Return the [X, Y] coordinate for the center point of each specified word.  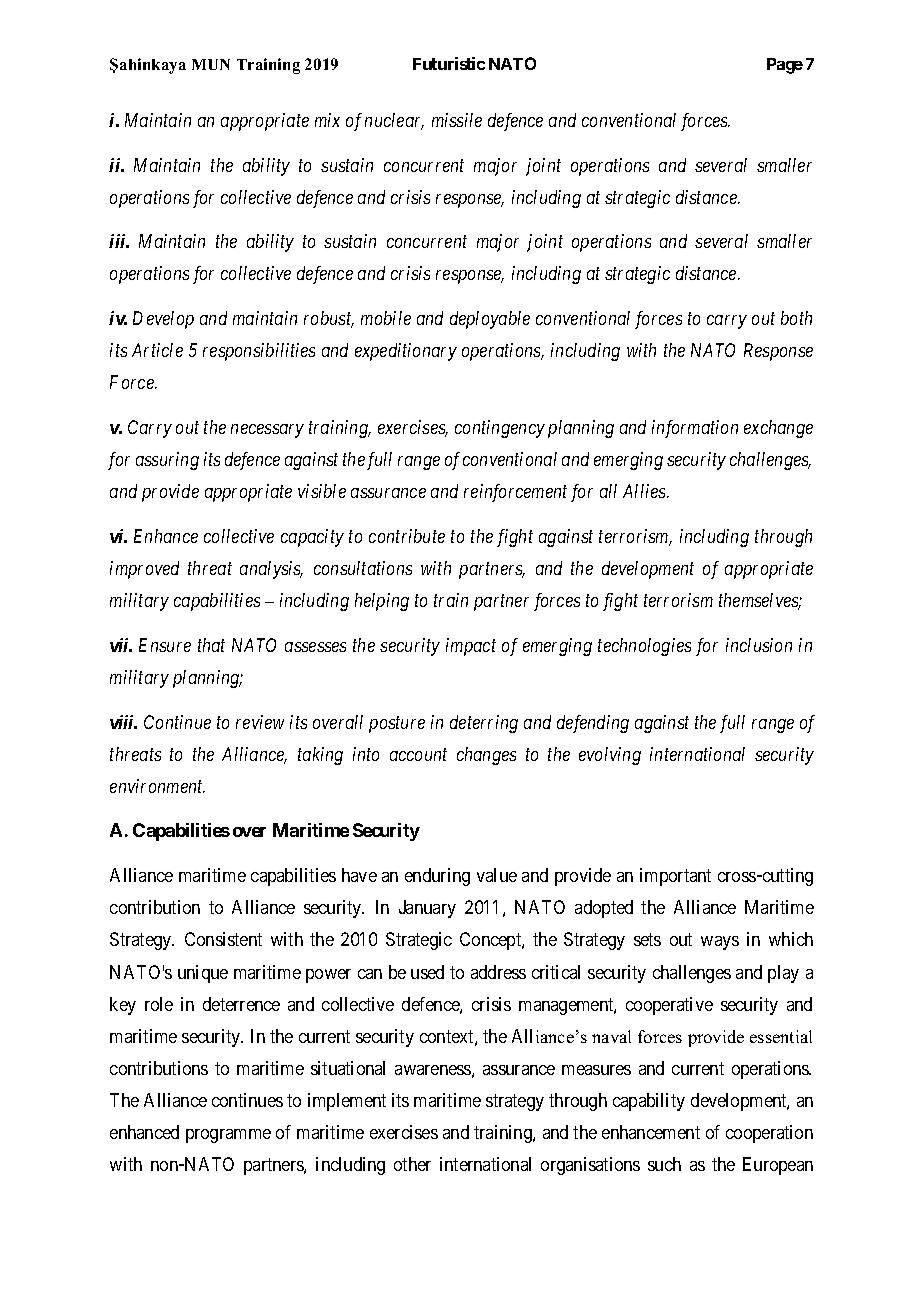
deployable [490, 320]
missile [457, 120]
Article [157, 350]
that [211, 645]
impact [471, 647]
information [695, 429]
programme [228, 1136]
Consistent [223, 939]
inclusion [759, 645]
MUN [211, 64]
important [675, 877]
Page [785, 66]
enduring [437, 877]
